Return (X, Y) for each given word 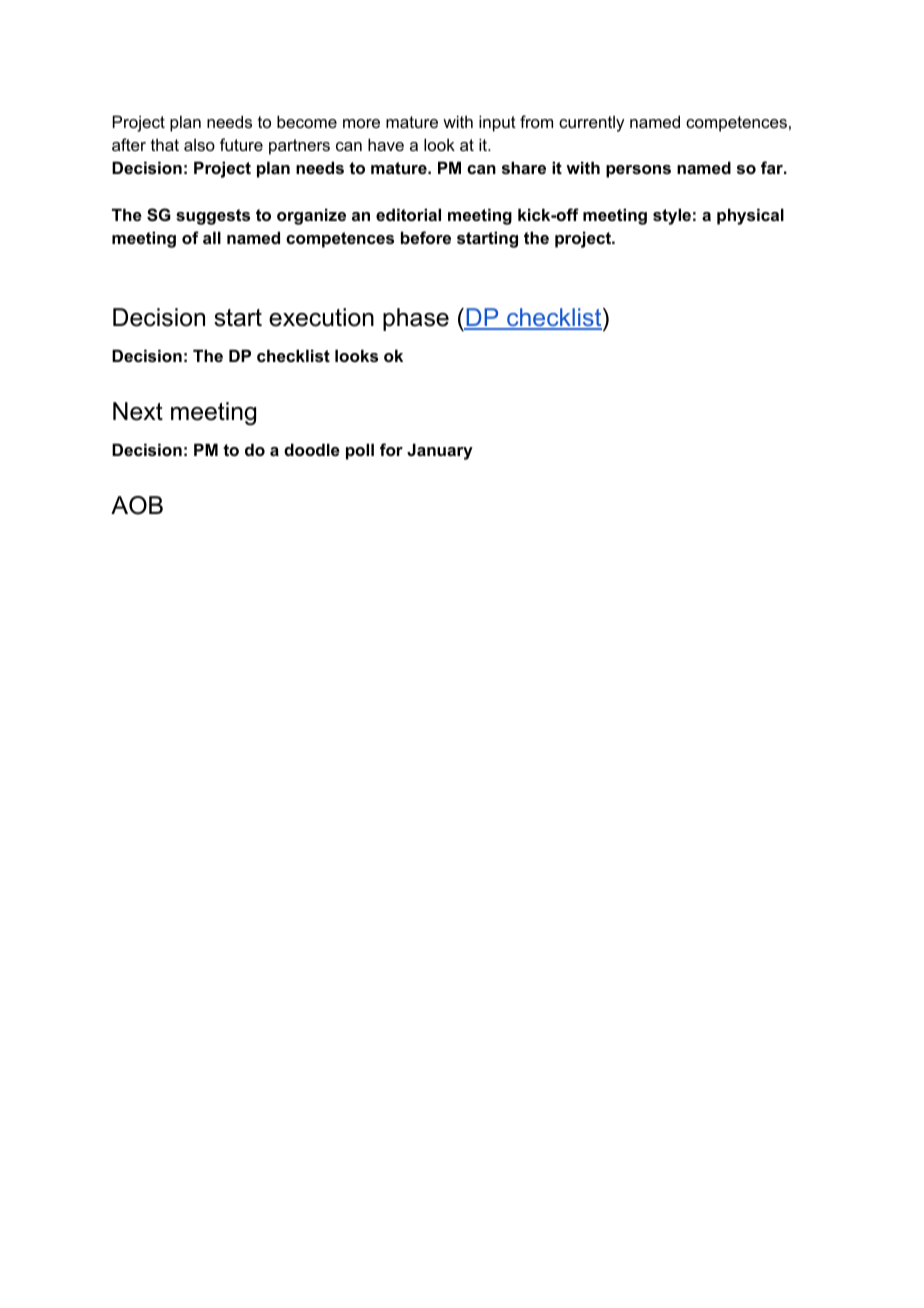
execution (321, 317)
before (426, 237)
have (386, 144)
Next (138, 411)
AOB (137, 505)
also (199, 145)
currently (591, 124)
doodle (312, 449)
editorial (408, 214)
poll (360, 451)
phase (416, 319)
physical (750, 216)
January (440, 451)
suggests (213, 217)
